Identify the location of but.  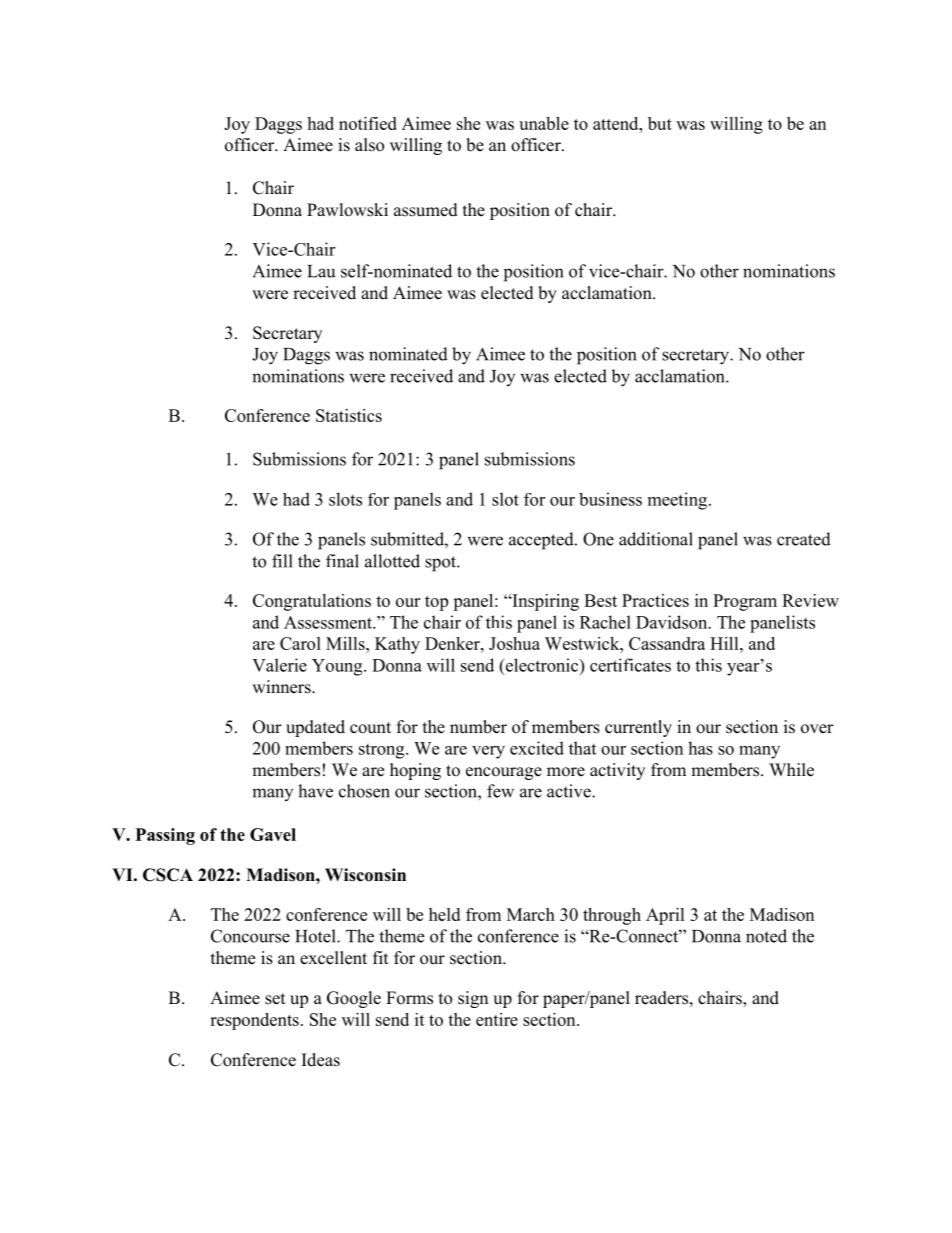
(660, 123).
